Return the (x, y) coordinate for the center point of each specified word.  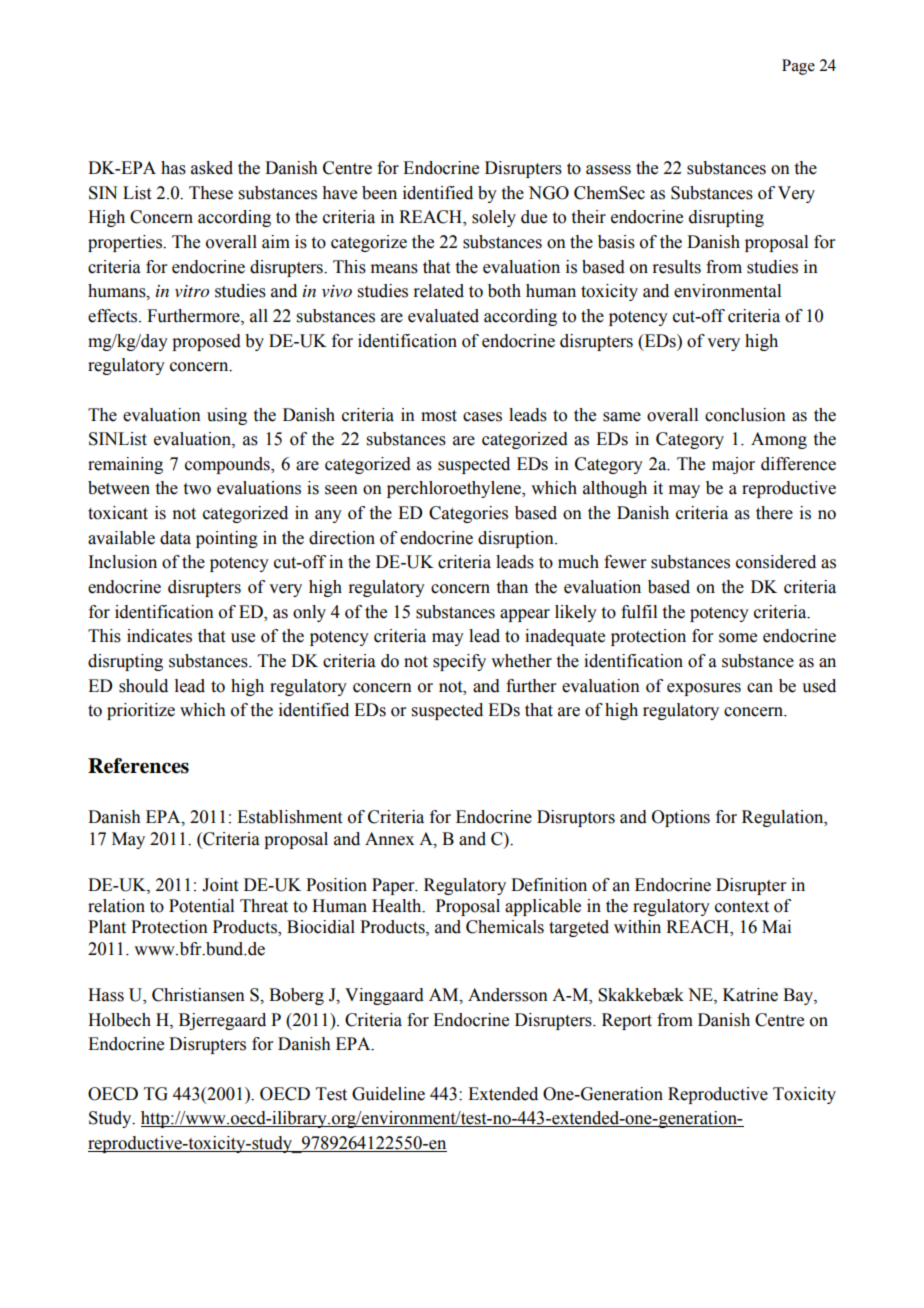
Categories (468, 514)
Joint (220, 885)
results (676, 267)
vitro (192, 291)
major (733, 465)
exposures (704, 689)
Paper (394, 886)
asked (212, 168)
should (143, 686)
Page (798, 67)
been (379, 193)
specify (459, 662)
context (742, 907)
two (197, 489)
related (438, 291)
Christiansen (198, 995)
